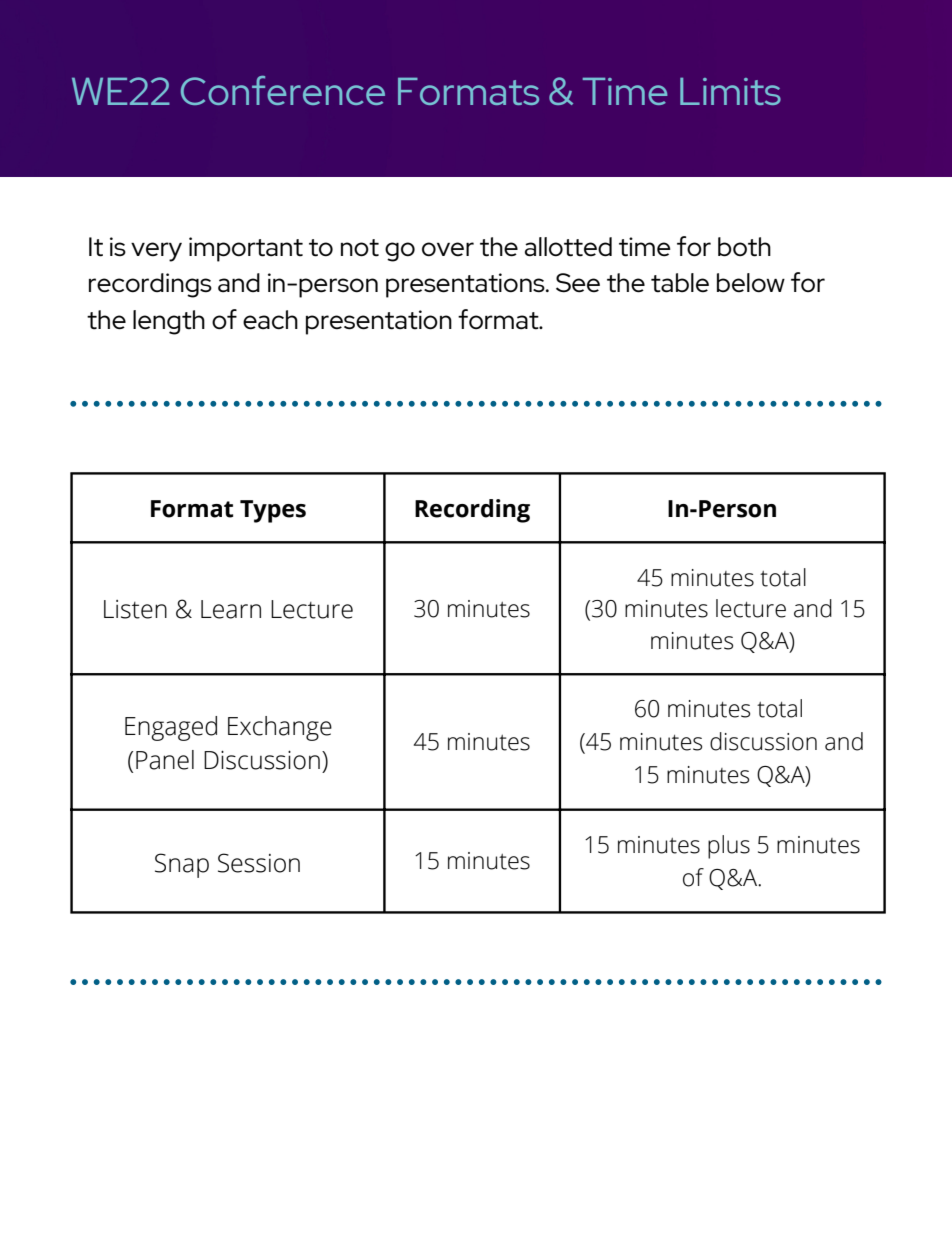  I want to click on plus, so click(729, 847).
